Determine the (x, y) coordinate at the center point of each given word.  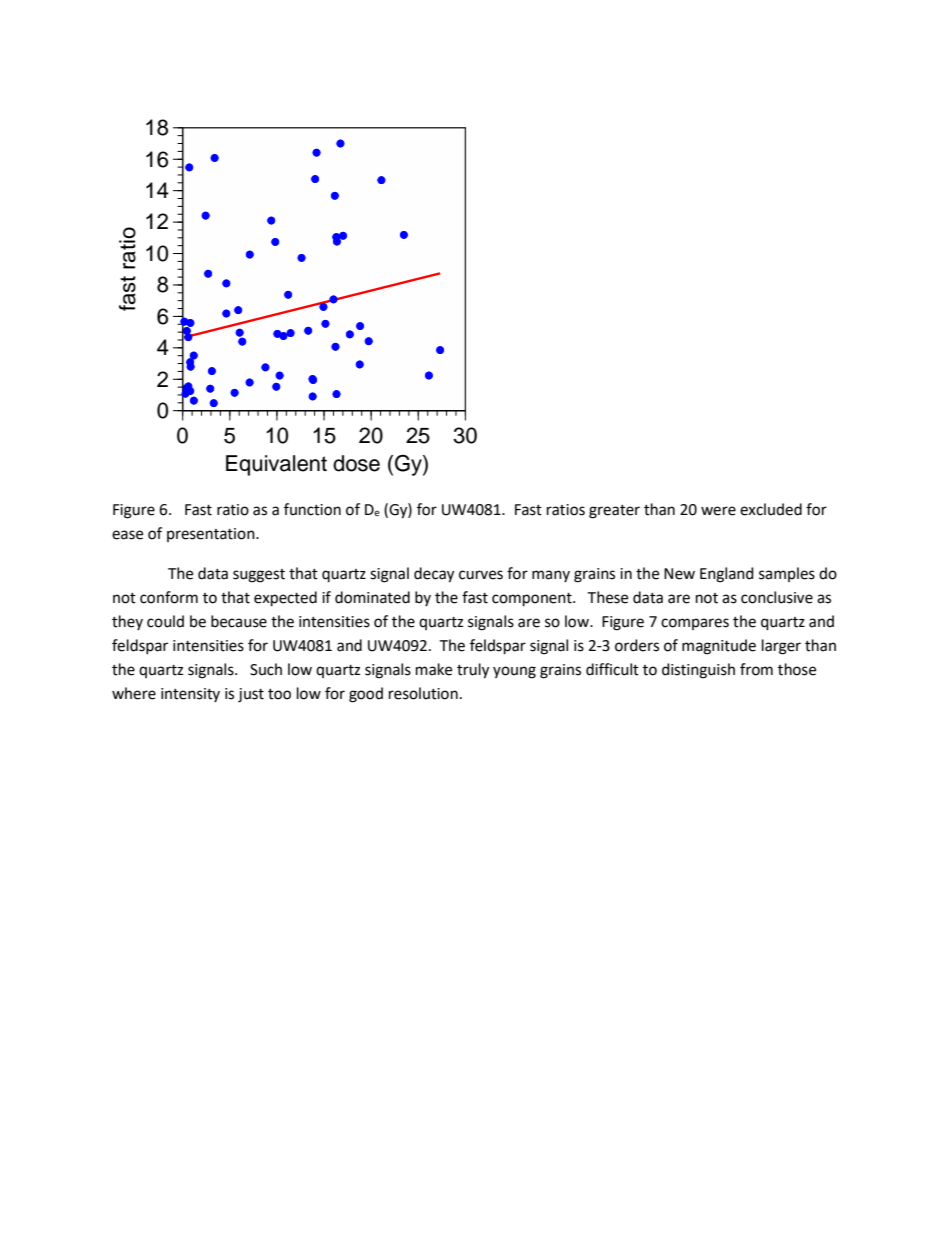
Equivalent (276, 465)
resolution (423, 693)
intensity (190, 695)
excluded (771, 509)
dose (356, 463)
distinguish (698, 671)
